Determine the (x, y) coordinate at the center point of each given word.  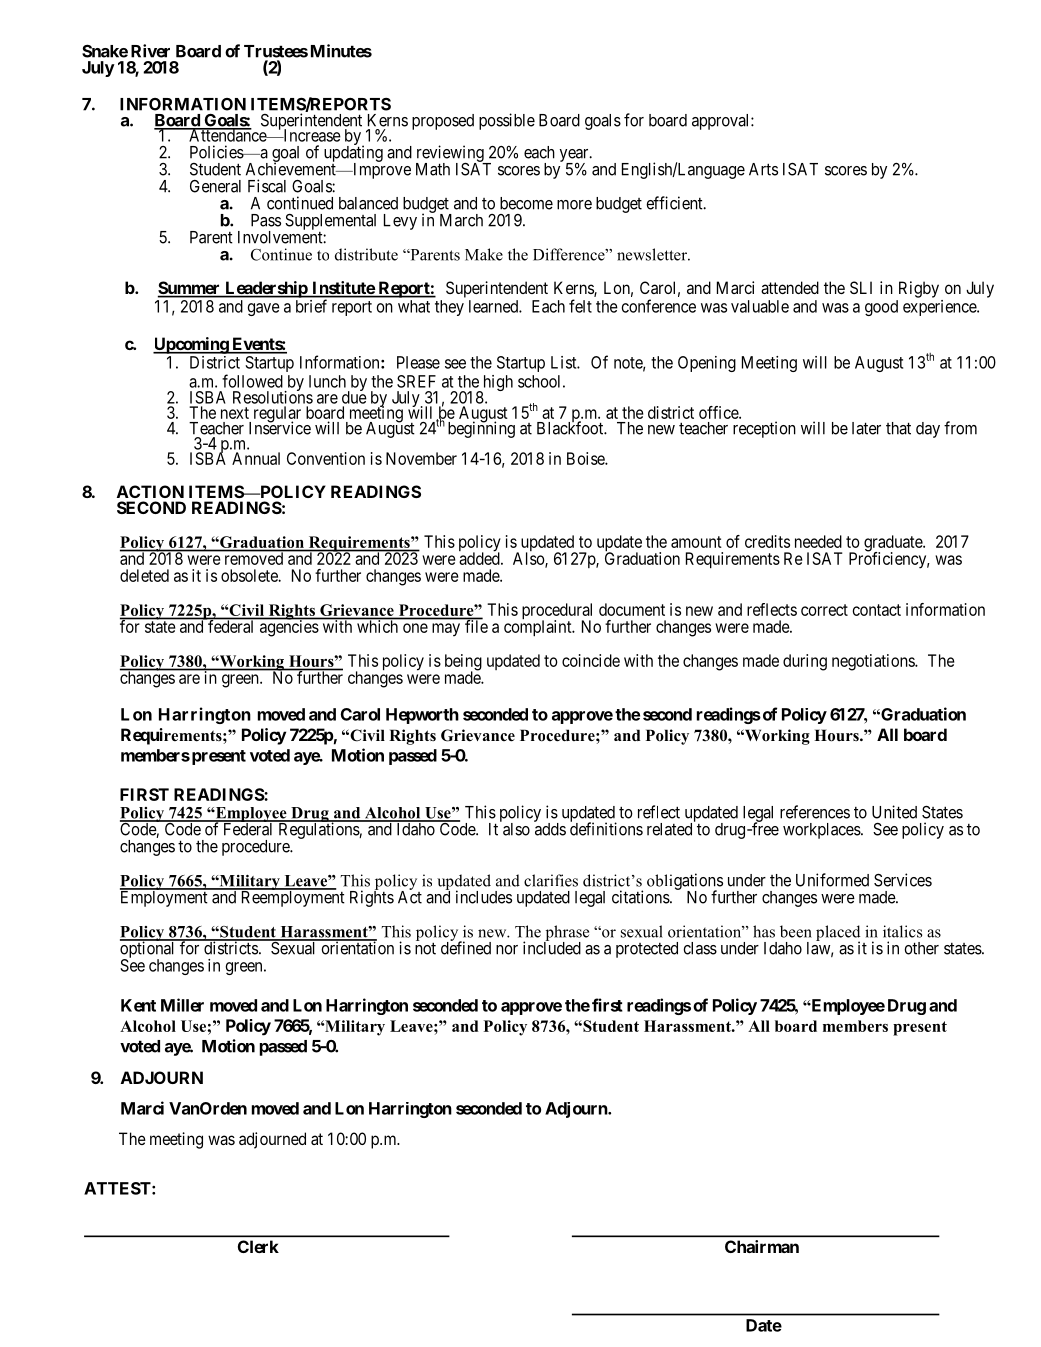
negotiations (874, 662)
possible (507, 121)
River (150, 51)
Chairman (762, 1246)
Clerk (258, 1246)
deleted (144, 575)
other (921, 948)
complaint (539, 628)
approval (722, 122)
